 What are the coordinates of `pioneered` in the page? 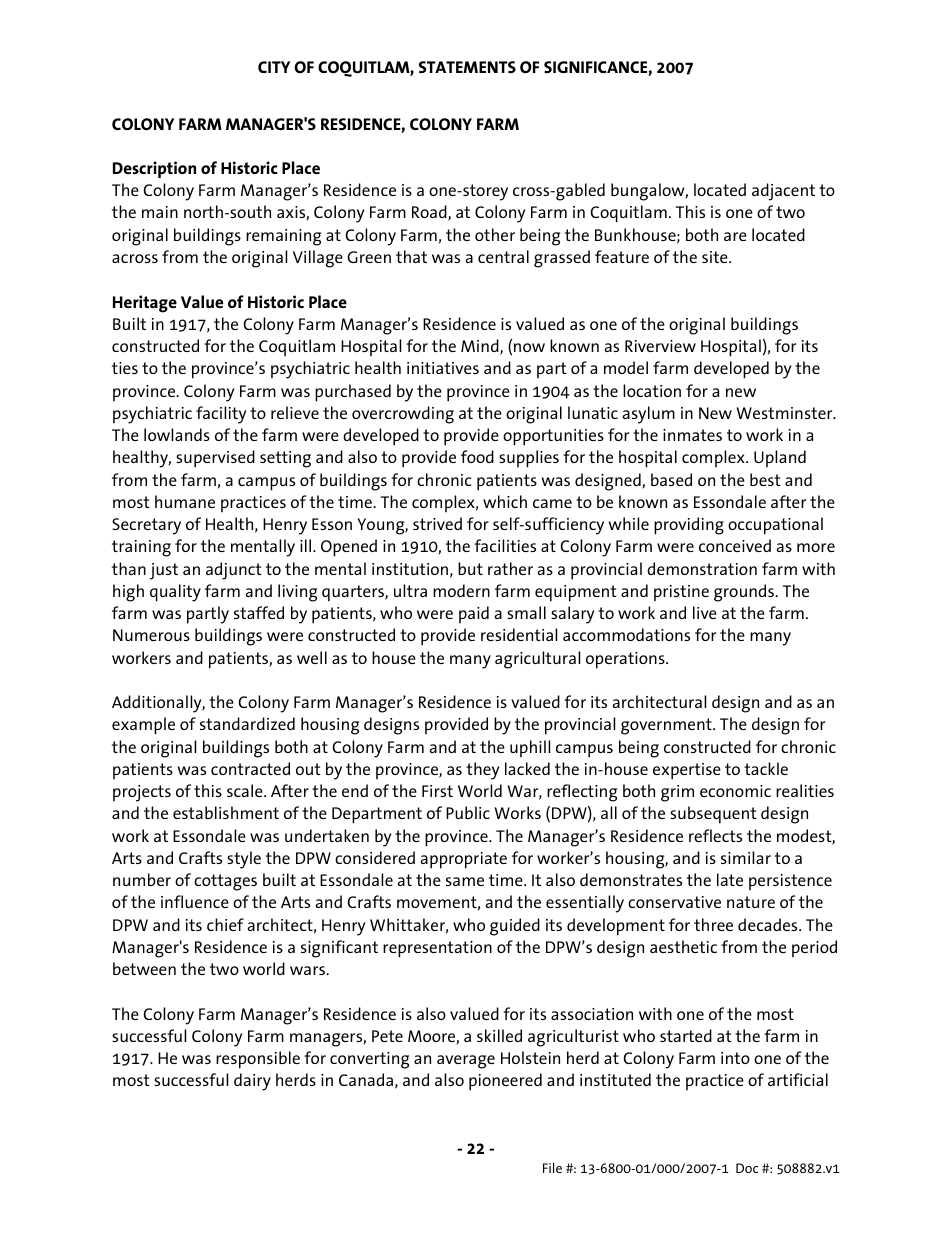 It's located at (505, 1082).
